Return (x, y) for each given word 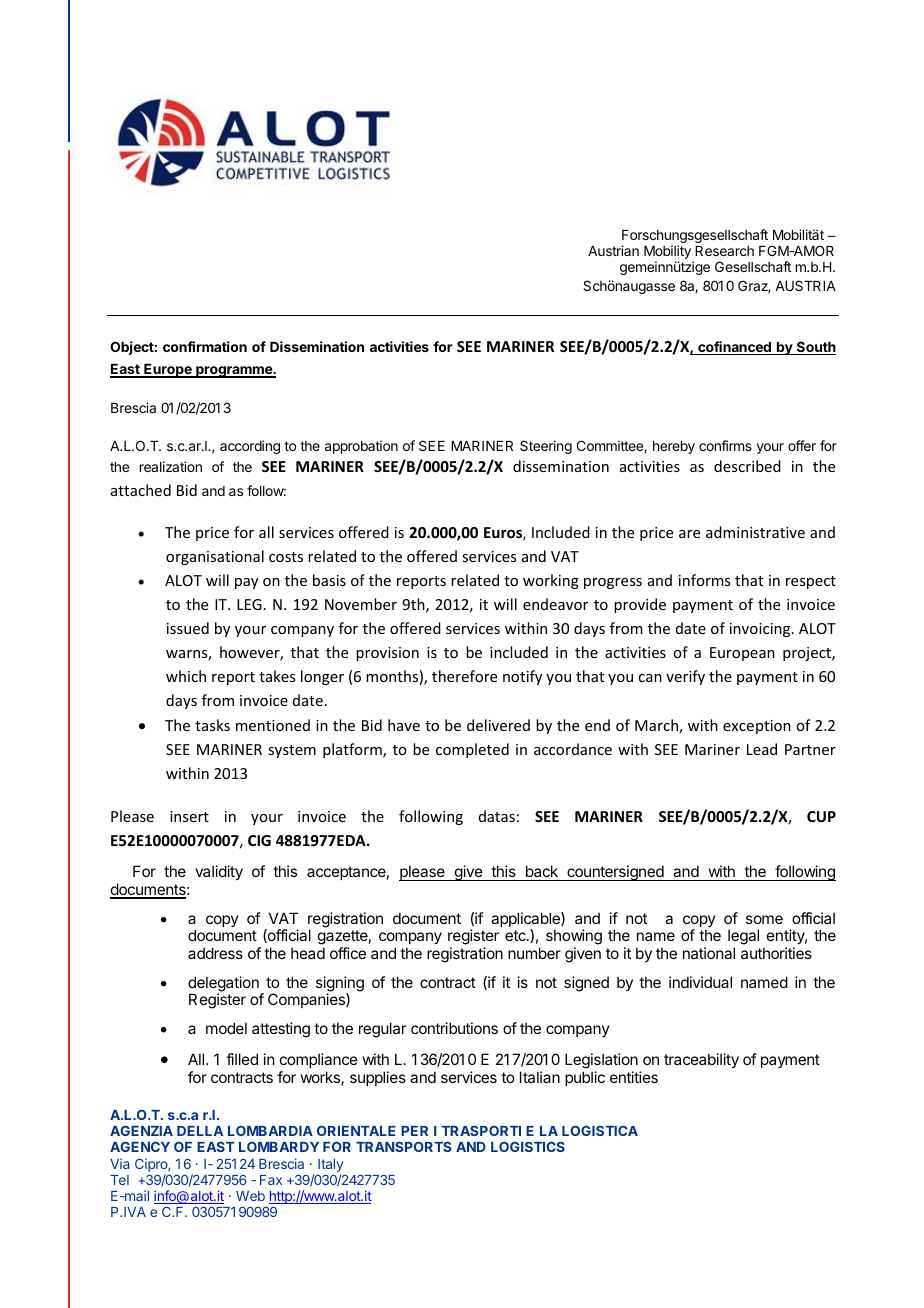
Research (724, 251)
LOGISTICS (528, 1146)
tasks (212, 725)
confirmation (205, 346)
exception (757, 727)
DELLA (200, 1131)
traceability (701, 1060)
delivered (498, 725)
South (815, 348)
